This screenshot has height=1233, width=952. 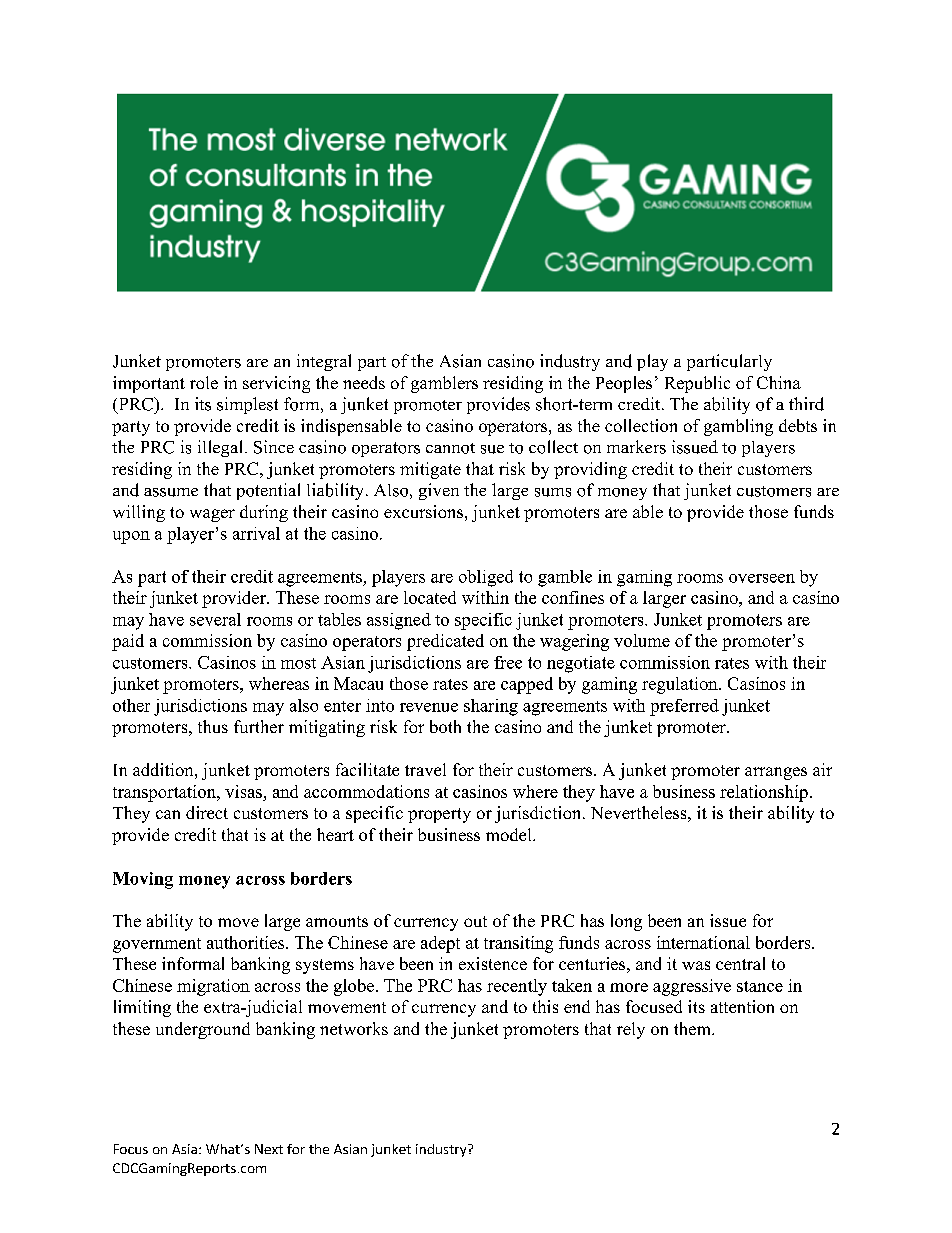 What do you see at coordinates (762, 578) in the screenshot?
I see `overseen` at bounding box center [762, 578].
